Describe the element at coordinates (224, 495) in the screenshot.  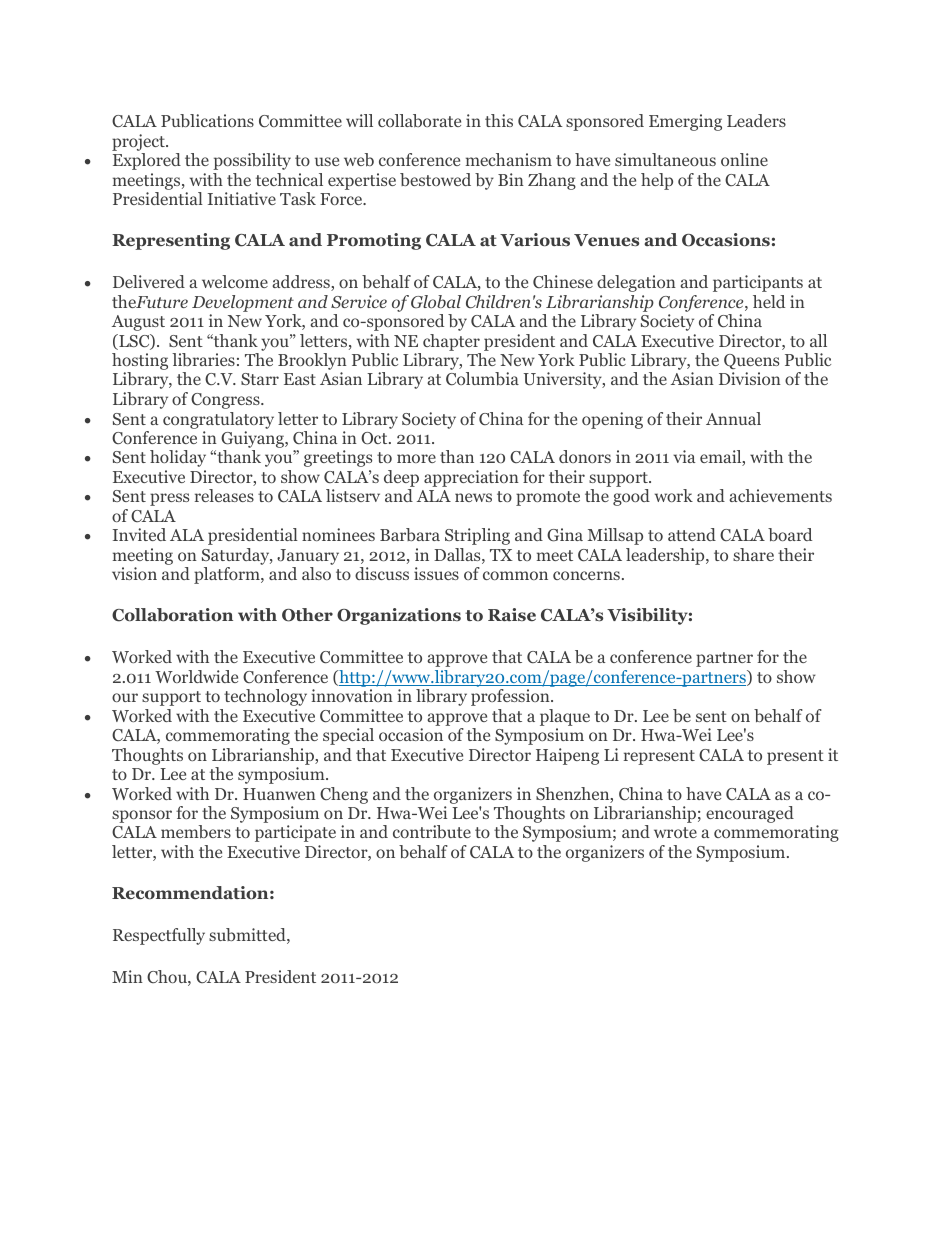
I see `releases` at that location.
